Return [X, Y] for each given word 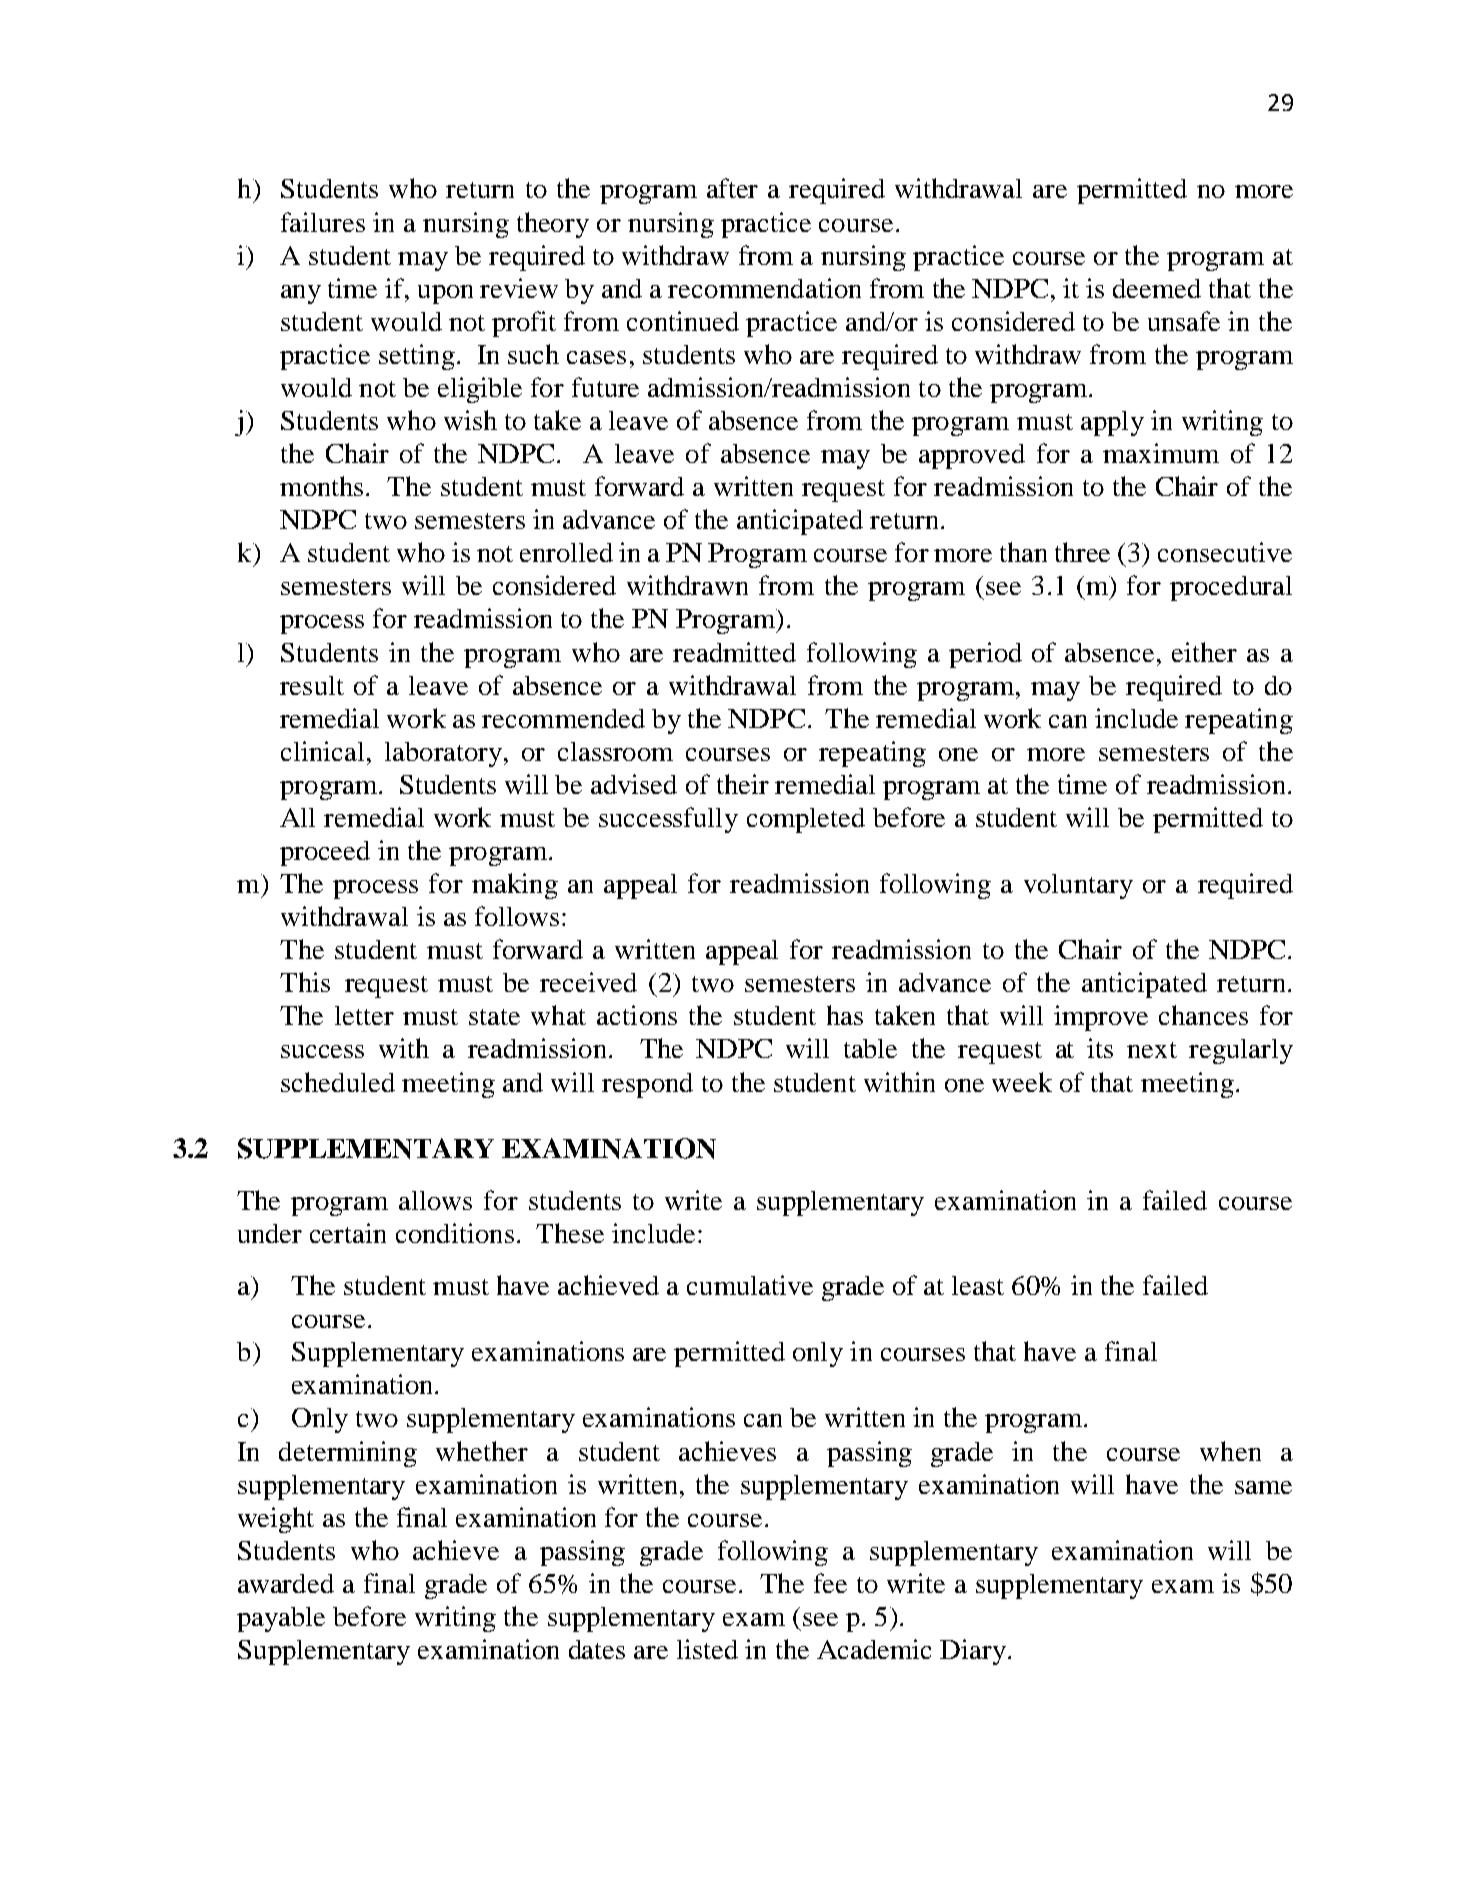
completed [806, 820]
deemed [1157, 288]
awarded [286, 1583]
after [732, 188]
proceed [325, 853]
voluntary [1078, 886]
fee [830, 1583]
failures [323, 222]
